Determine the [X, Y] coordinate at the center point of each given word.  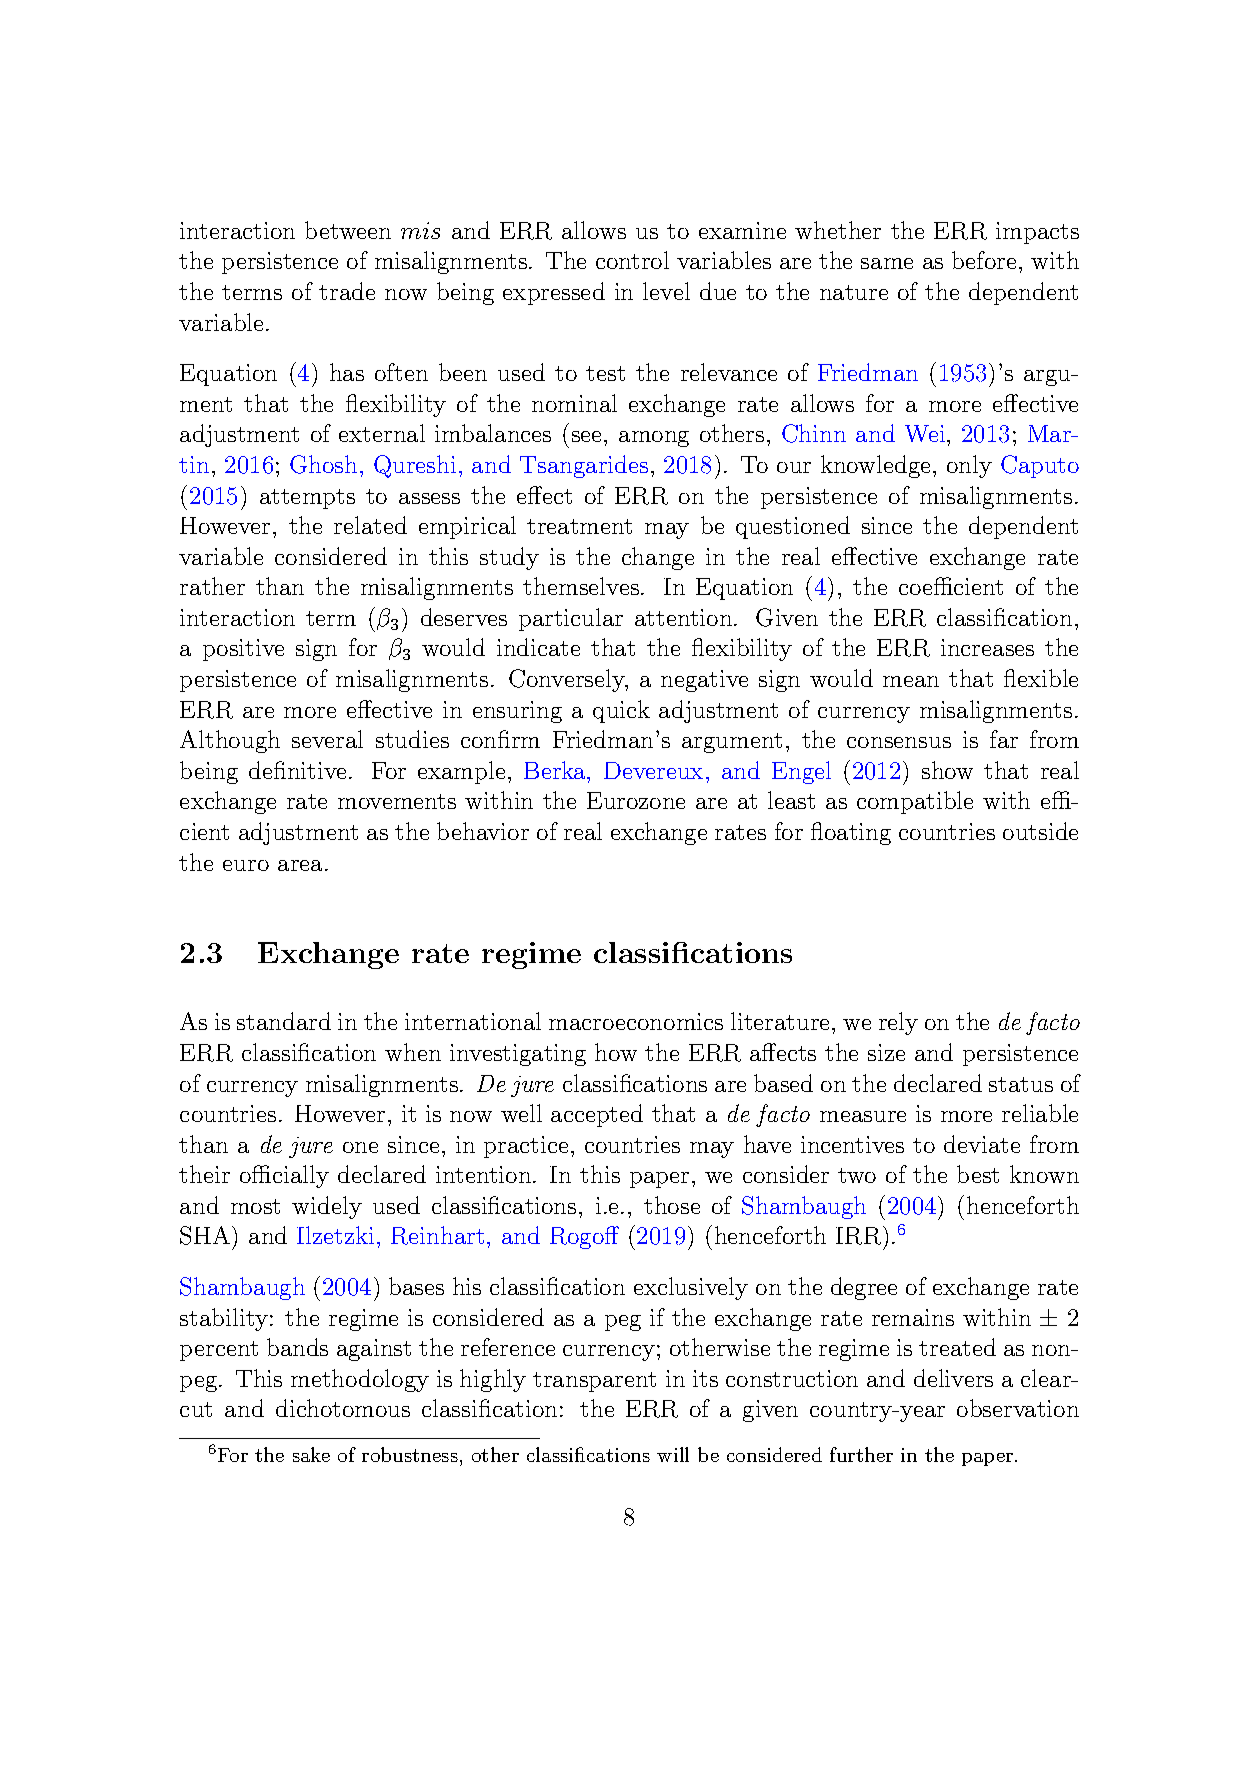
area [300, 865]
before [984, 260]
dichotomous [343, 1408]
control [632, 260]
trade [347, 291]
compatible [915, 802]
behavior [483, 831]
